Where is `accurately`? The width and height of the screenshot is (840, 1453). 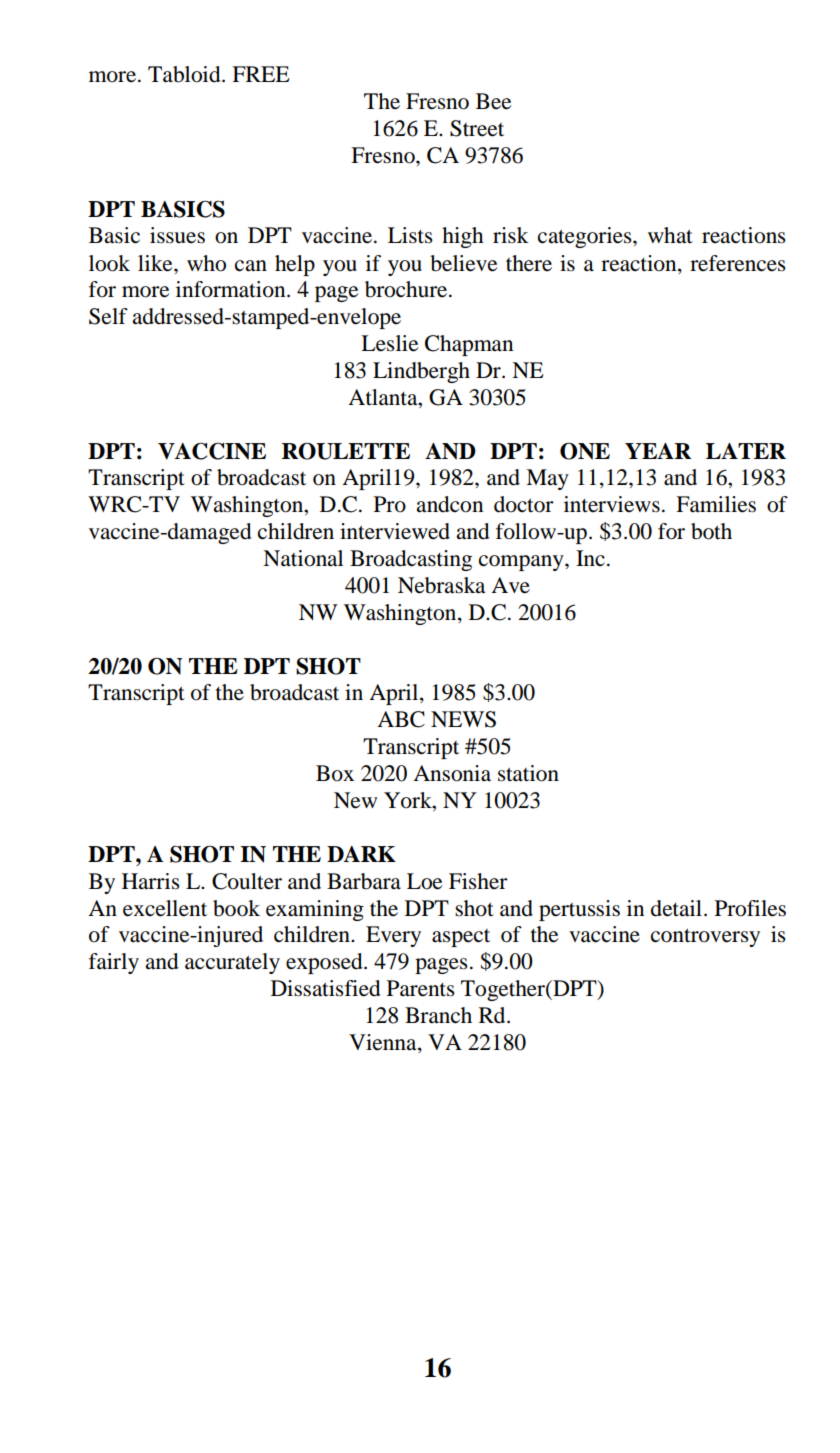 accurately is located at coordinates (232, 963).
